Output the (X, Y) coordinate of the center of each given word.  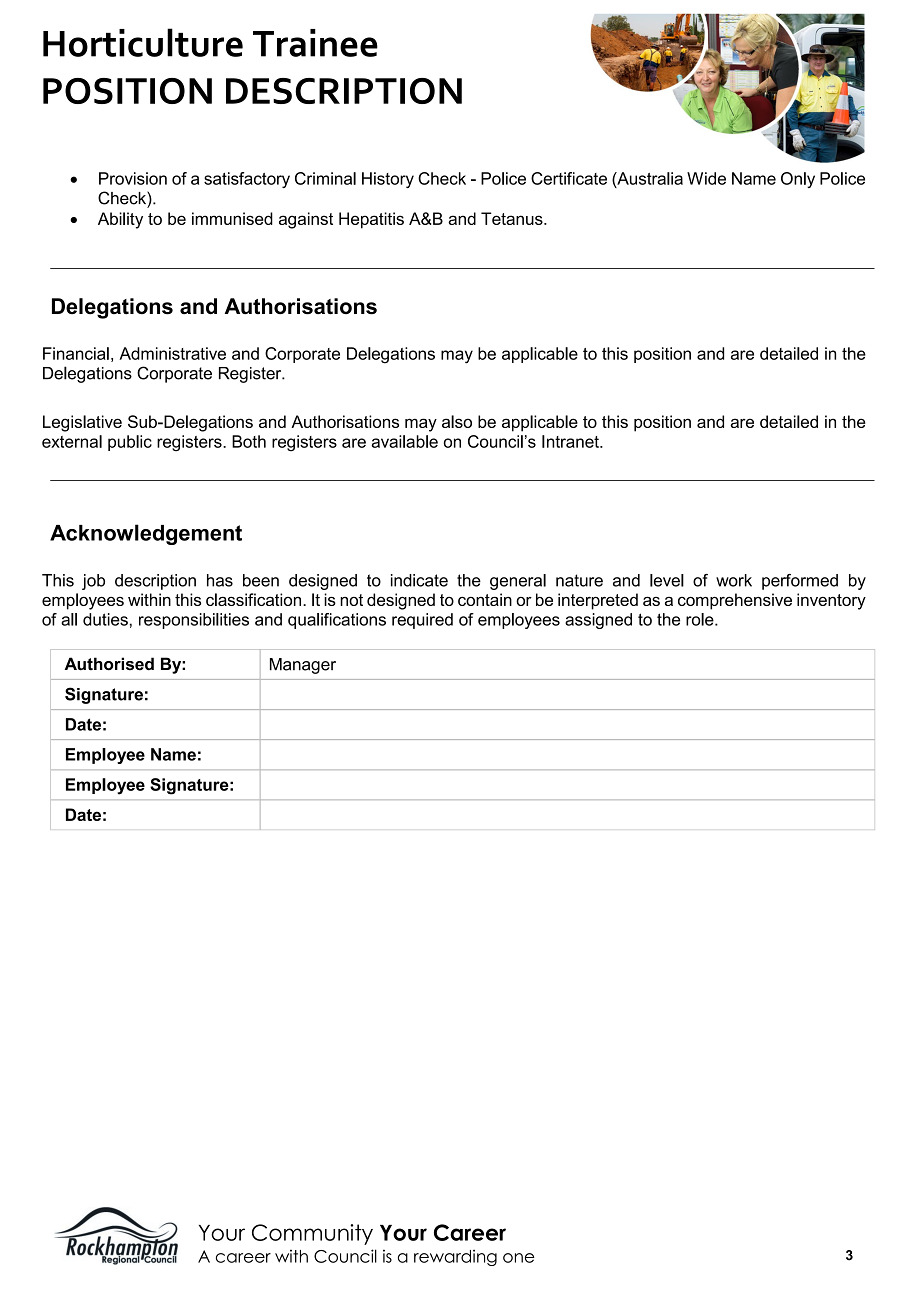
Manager (303, 666)
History (388, 180)
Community (312, 1234)
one (518, 1258)
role (701, 619)
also (457, 421)
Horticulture (143, 42)
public (130, 443)
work (734, 580)
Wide (706, 178)
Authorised (109, 664)
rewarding (455, 1257)
